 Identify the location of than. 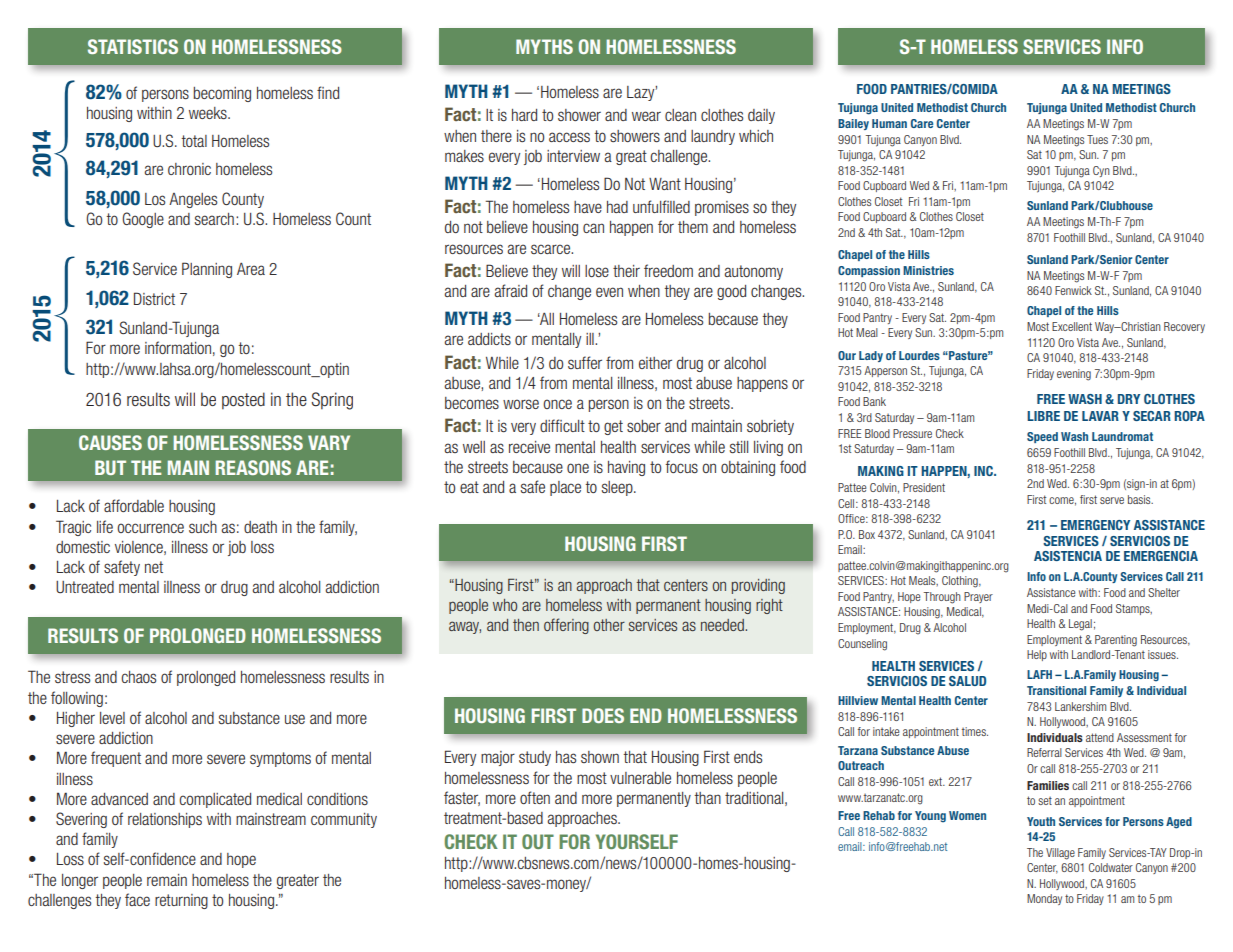
(707, 798).
